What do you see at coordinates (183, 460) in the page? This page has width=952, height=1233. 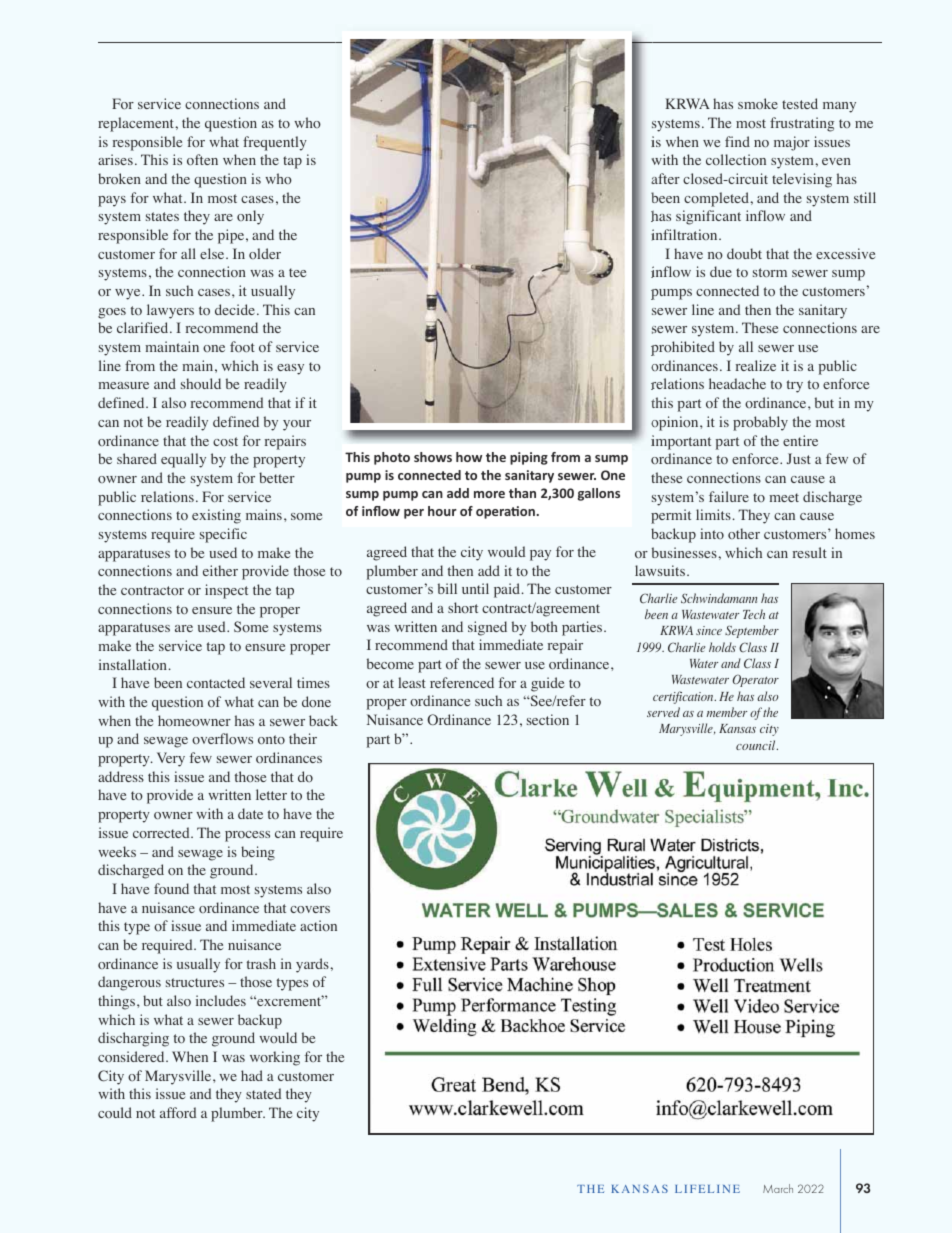 I see `equally` at bounding box center [183, 460].
